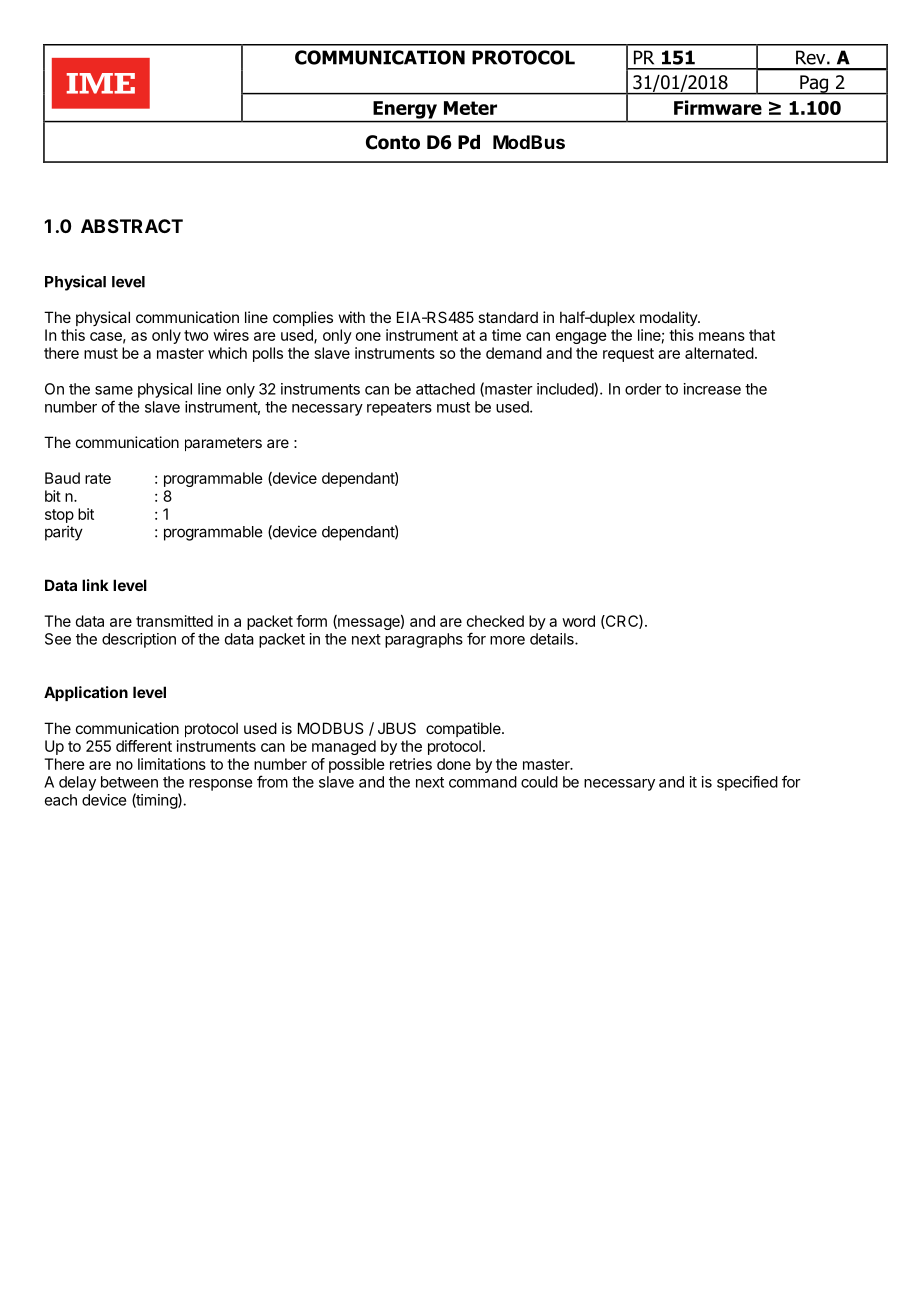 The width and height of the document is (924, 1308). Describe the element at coordinates (747, 783) in the document. I see `specified` at that location.
